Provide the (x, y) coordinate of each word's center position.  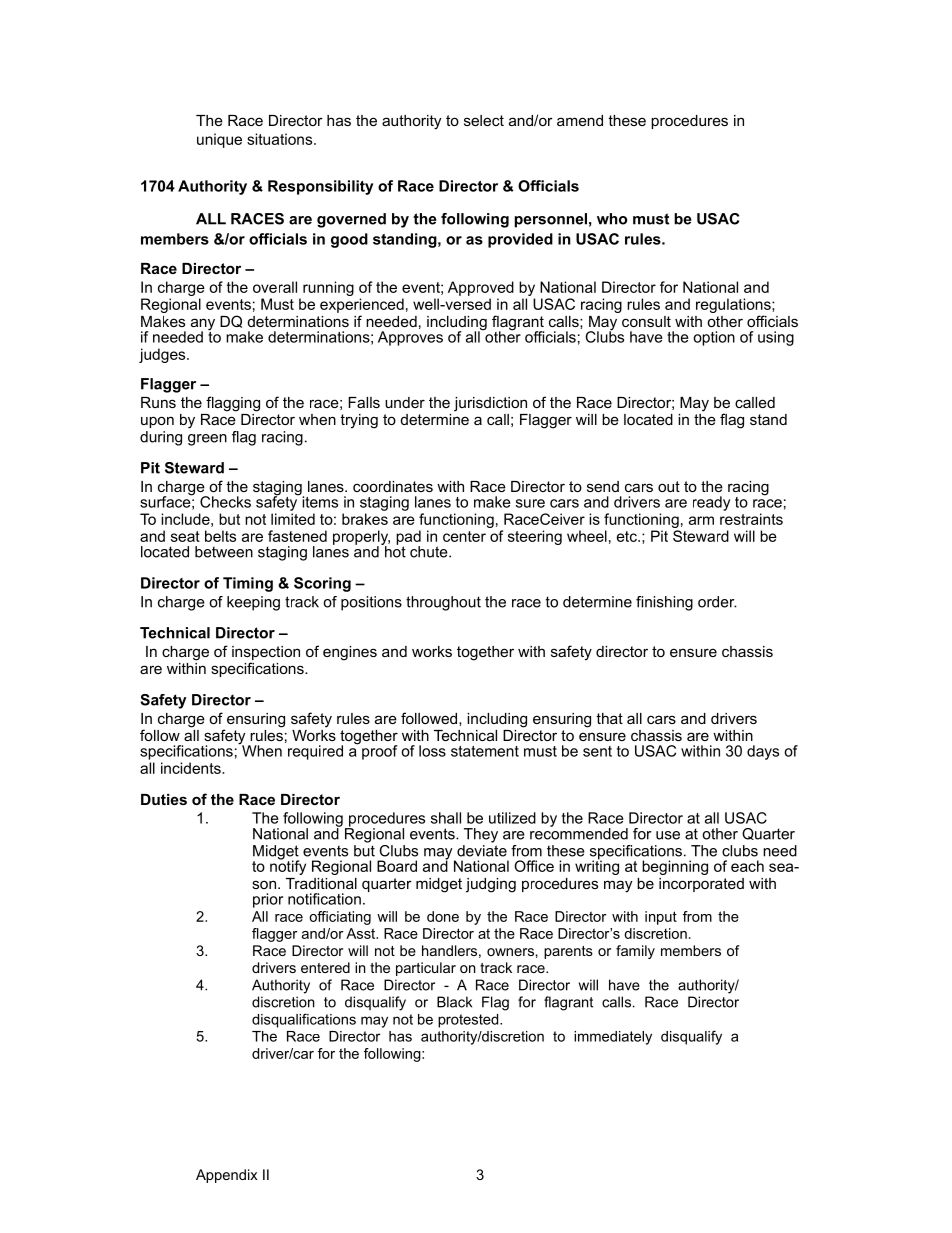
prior (268, 900)
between (224, 552)
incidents (192, 768)
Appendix (227, 1176)
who (612, 219)
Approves (410, 338)
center (464, 536)
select (484, 120)
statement (485, 751)
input (661, 918)
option (714, 338)
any (203, 325)
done (443, 916)
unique (219, 140)
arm (701, 520)
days (763, 752)
